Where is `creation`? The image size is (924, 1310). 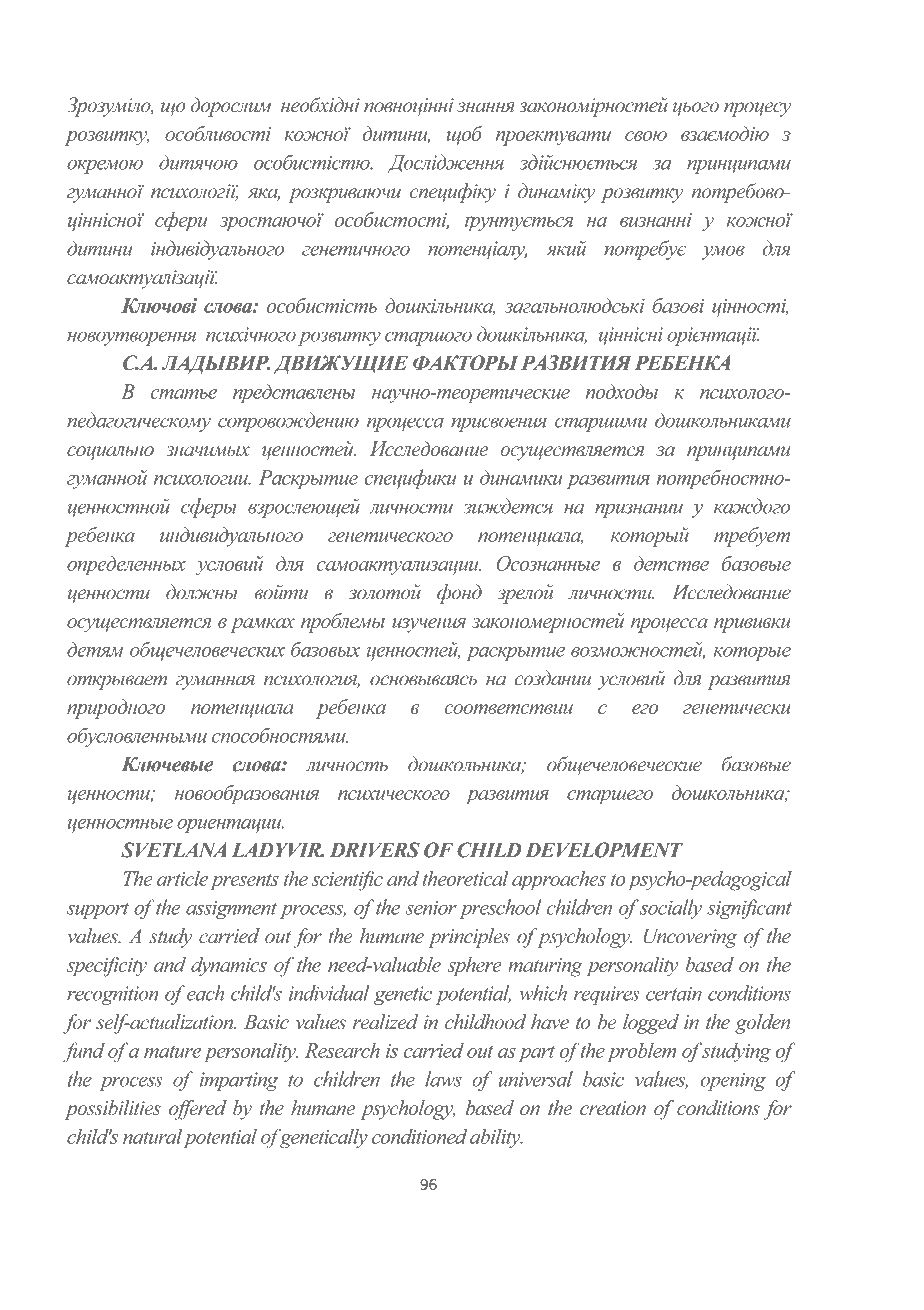
creation is located at coordinates (613, 1108).
